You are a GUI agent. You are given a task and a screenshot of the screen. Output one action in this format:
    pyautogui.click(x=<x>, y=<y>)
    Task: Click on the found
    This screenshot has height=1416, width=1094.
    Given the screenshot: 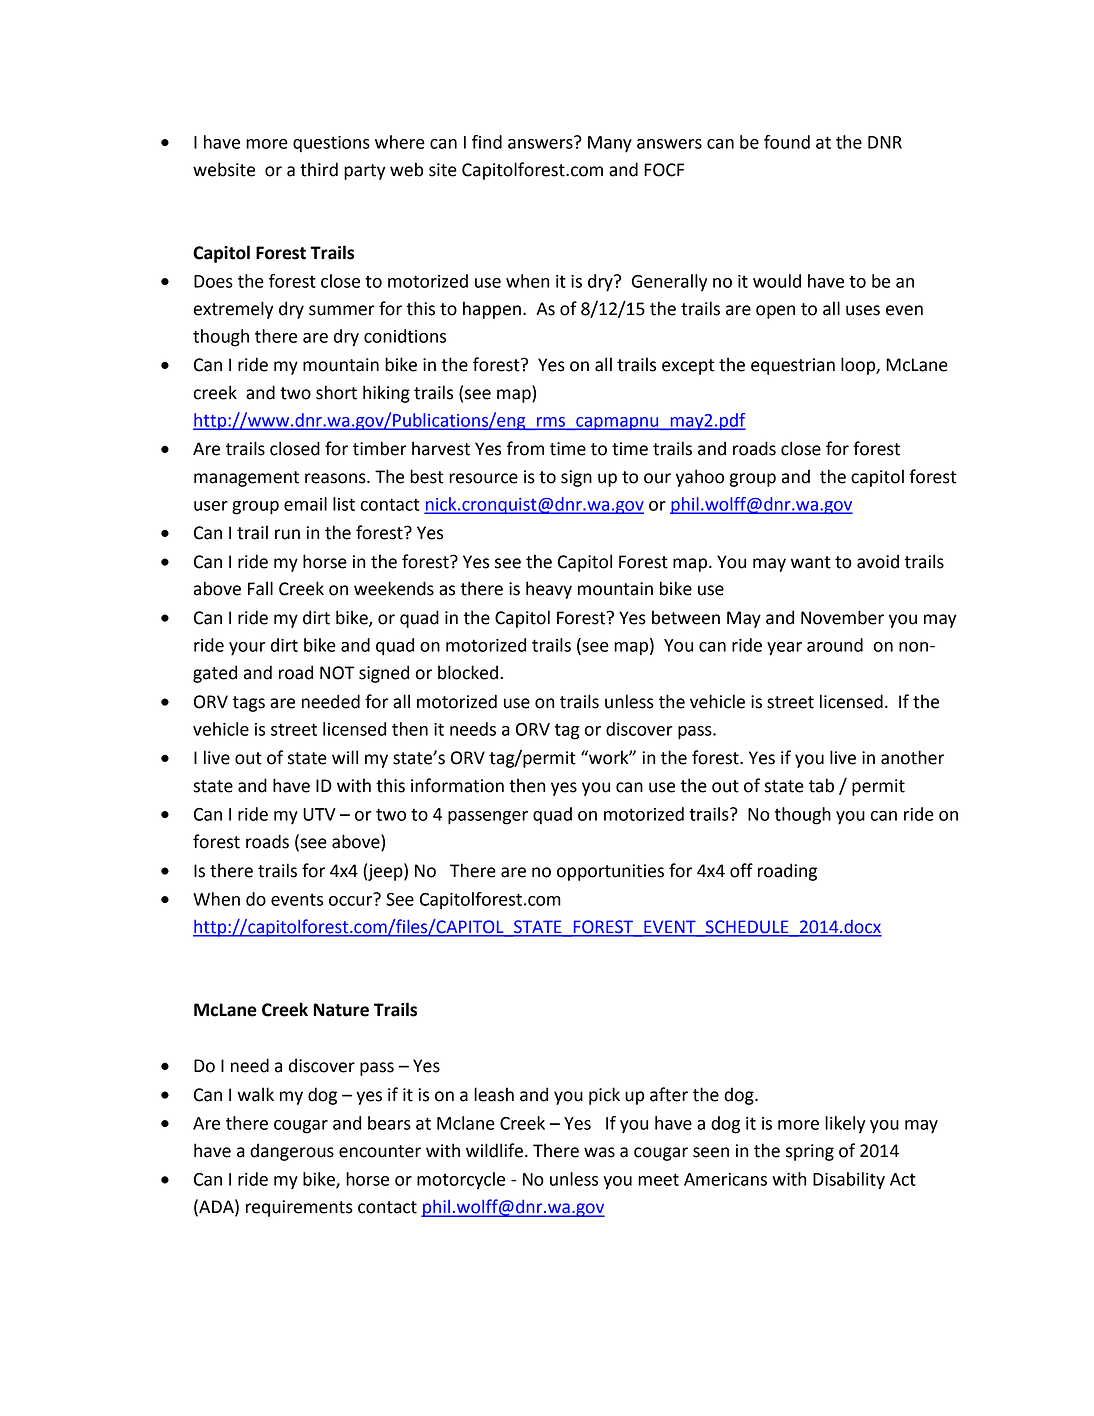 What is the action you would take?
    pyautogui.click(x=787, y=142)
